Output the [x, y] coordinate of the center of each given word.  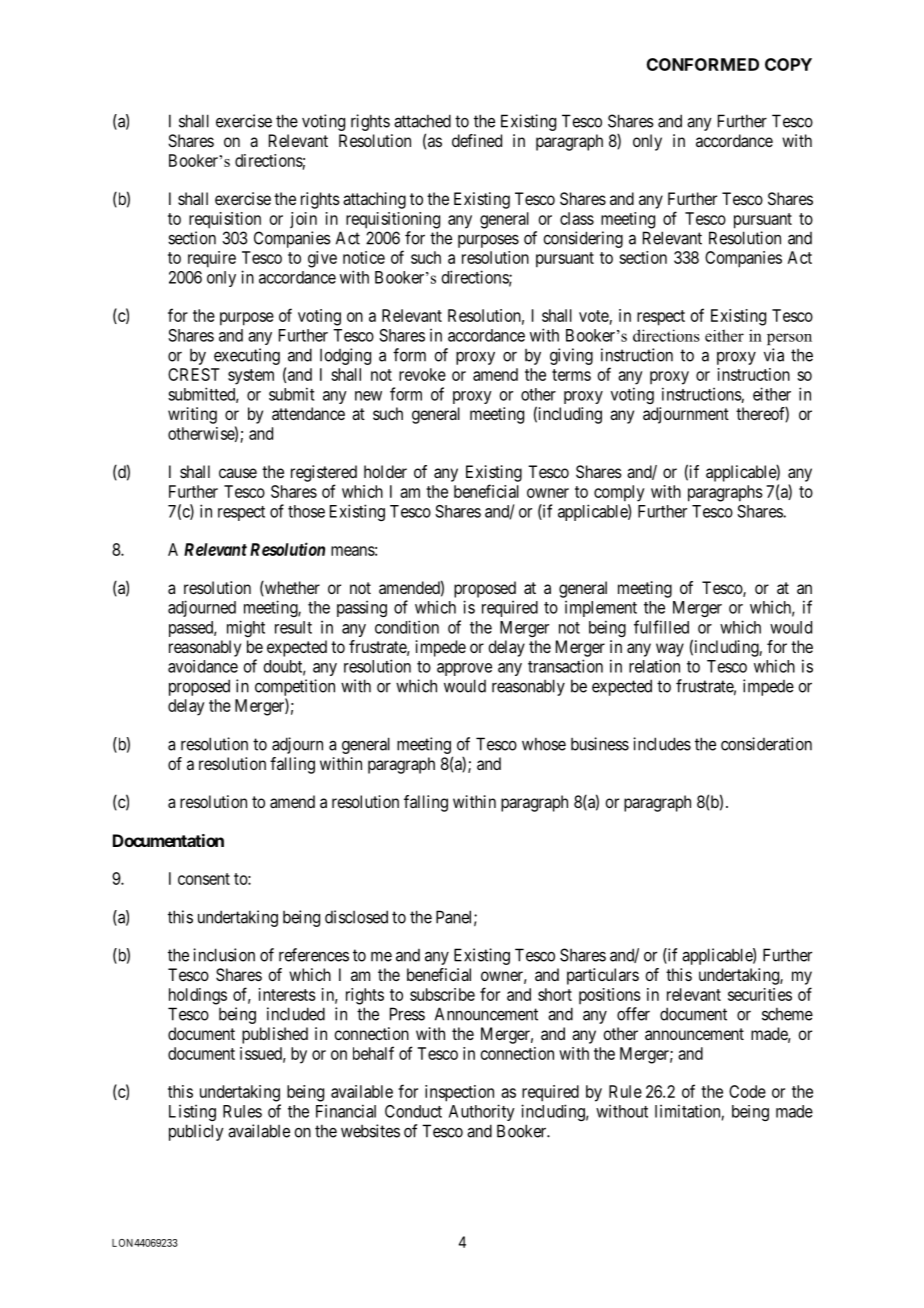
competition [295, 687]
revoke [422, 374]
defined [477, 140]
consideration [766, 744]
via [774, 355]
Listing [192, 1112]
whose [544, 744]
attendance [308, 413]
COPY [788, 64]
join [303, 220]
